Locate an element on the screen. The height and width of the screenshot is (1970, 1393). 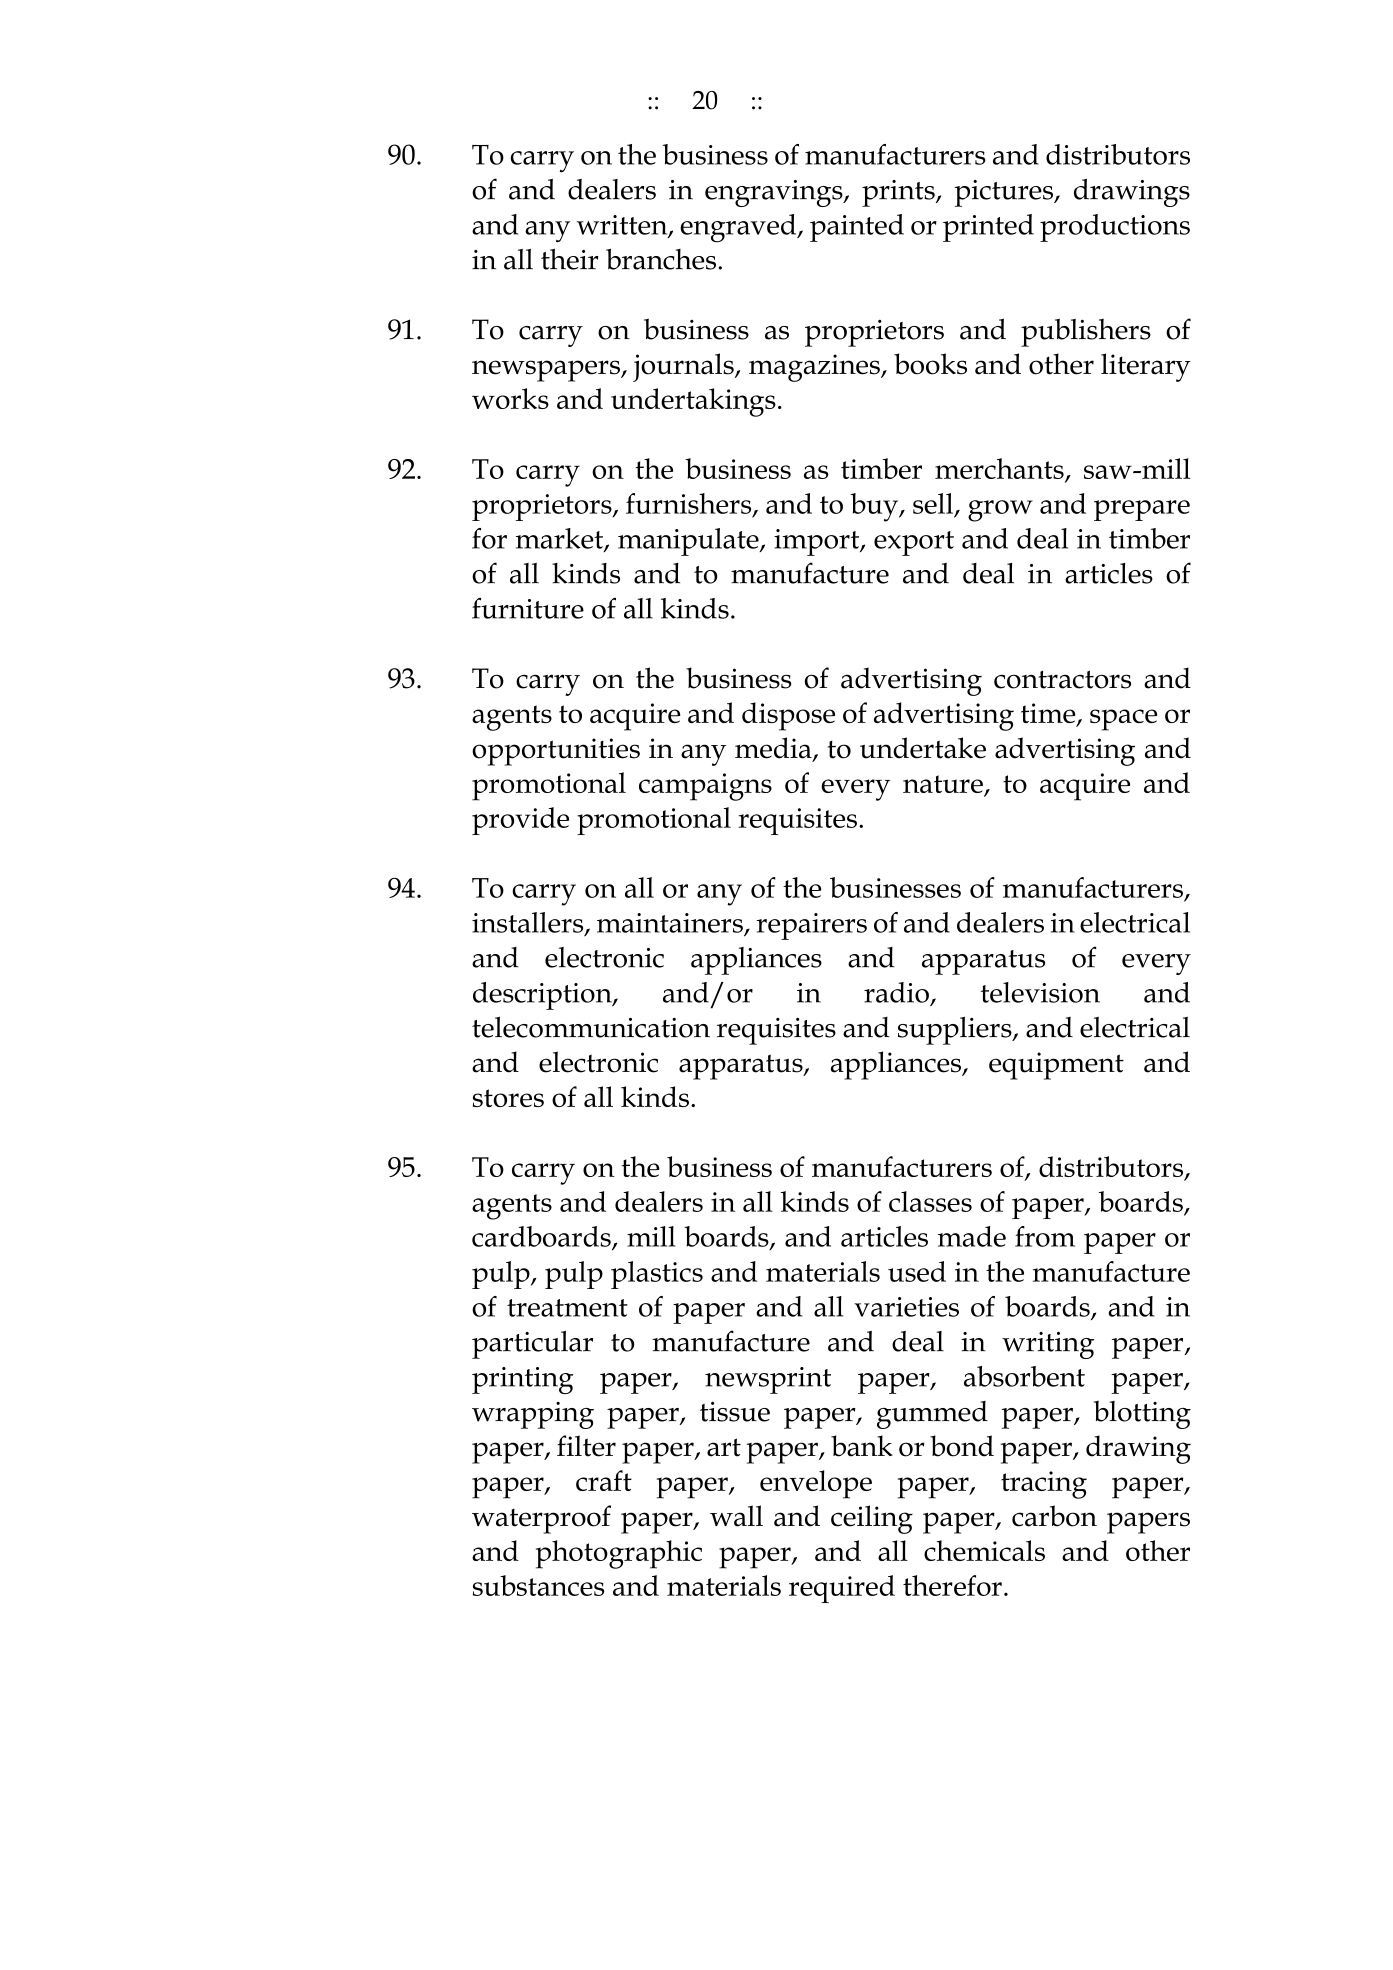
opportunities is located at coordinates (556, 752).
